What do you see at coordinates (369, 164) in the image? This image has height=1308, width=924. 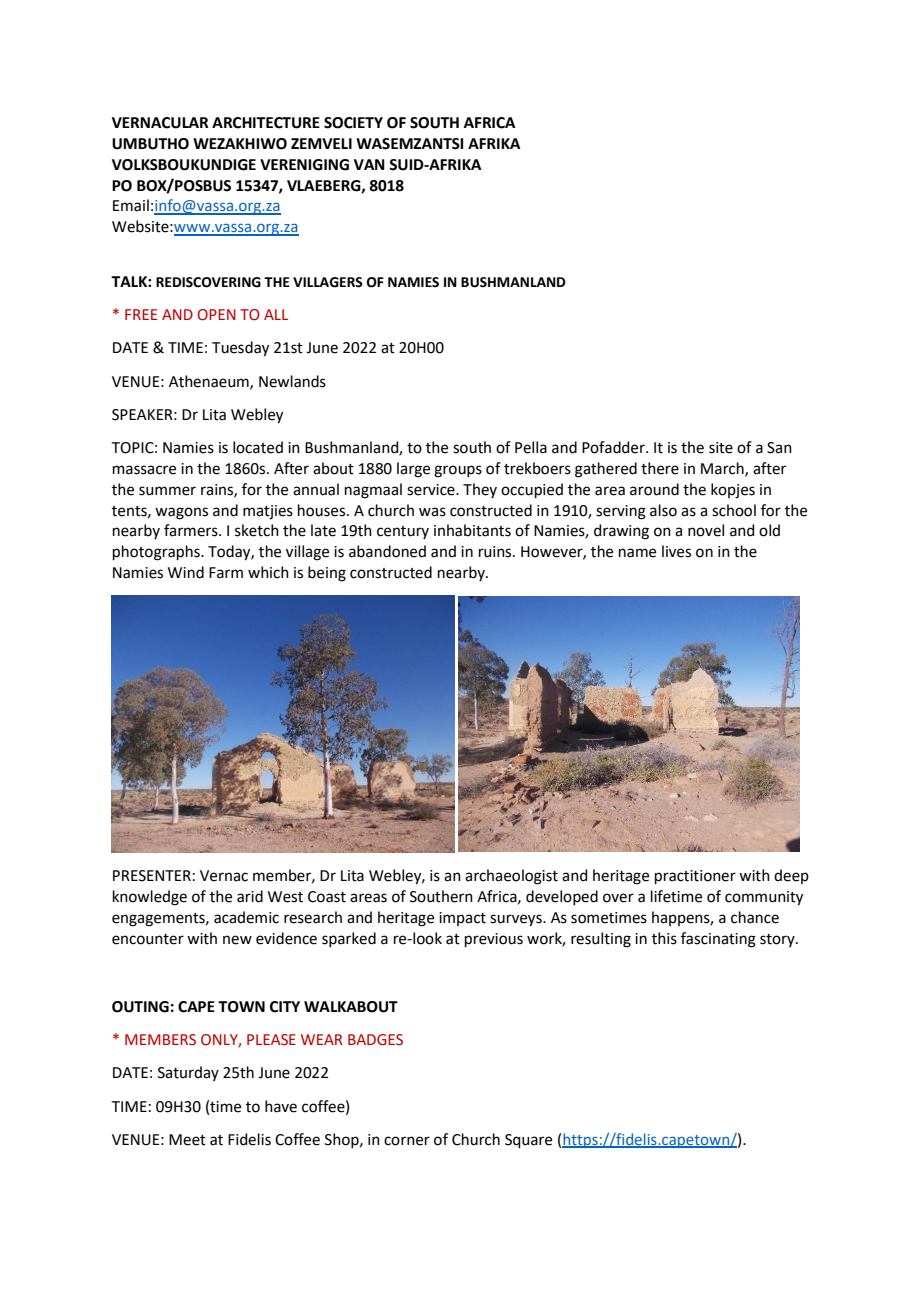 I see `VAN` at bounding box center [369, 164].
